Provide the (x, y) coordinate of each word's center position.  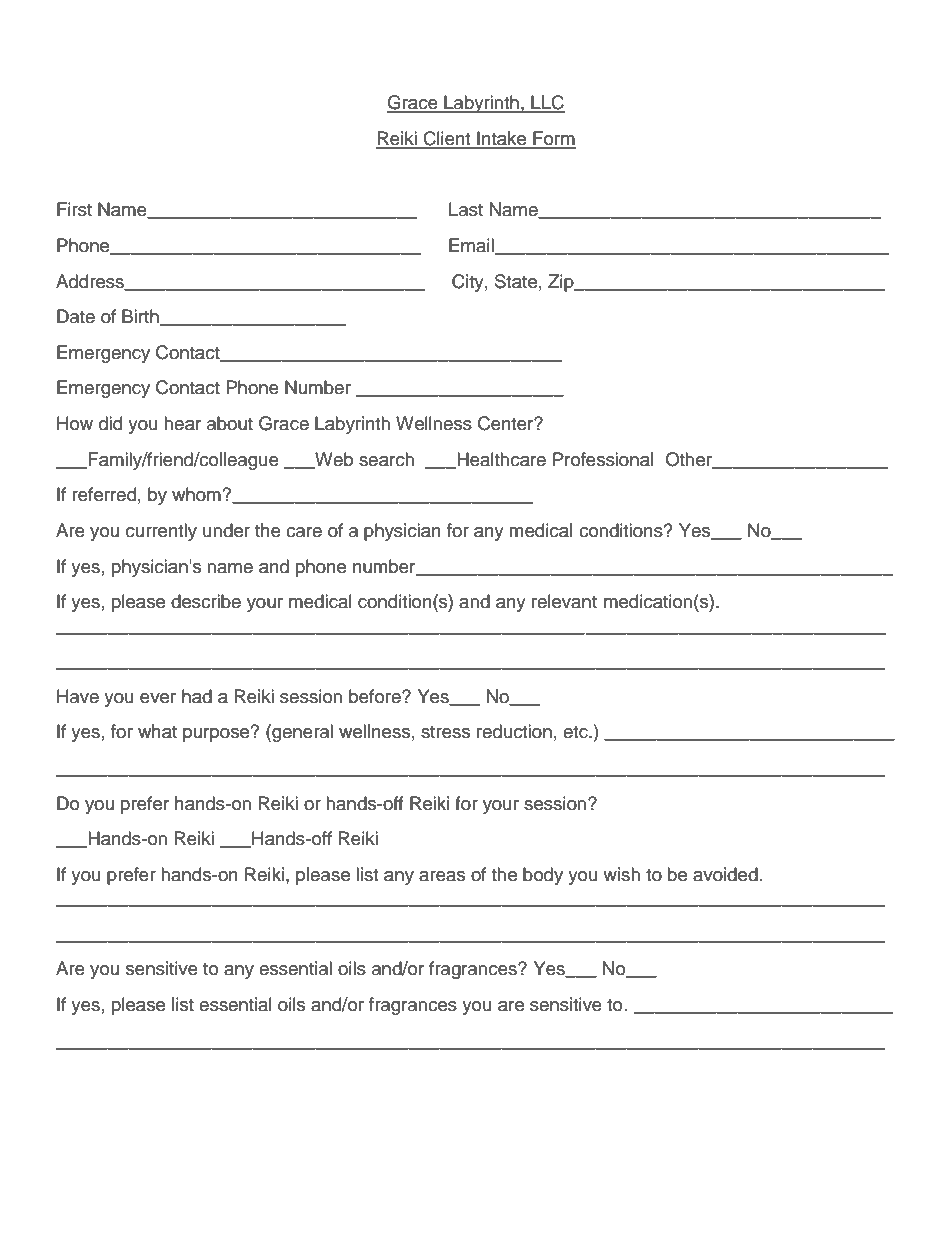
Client (447, 139)
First (74, 209)
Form (553, 139)
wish (621, 874)
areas (442, 876)
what (157, 731)
